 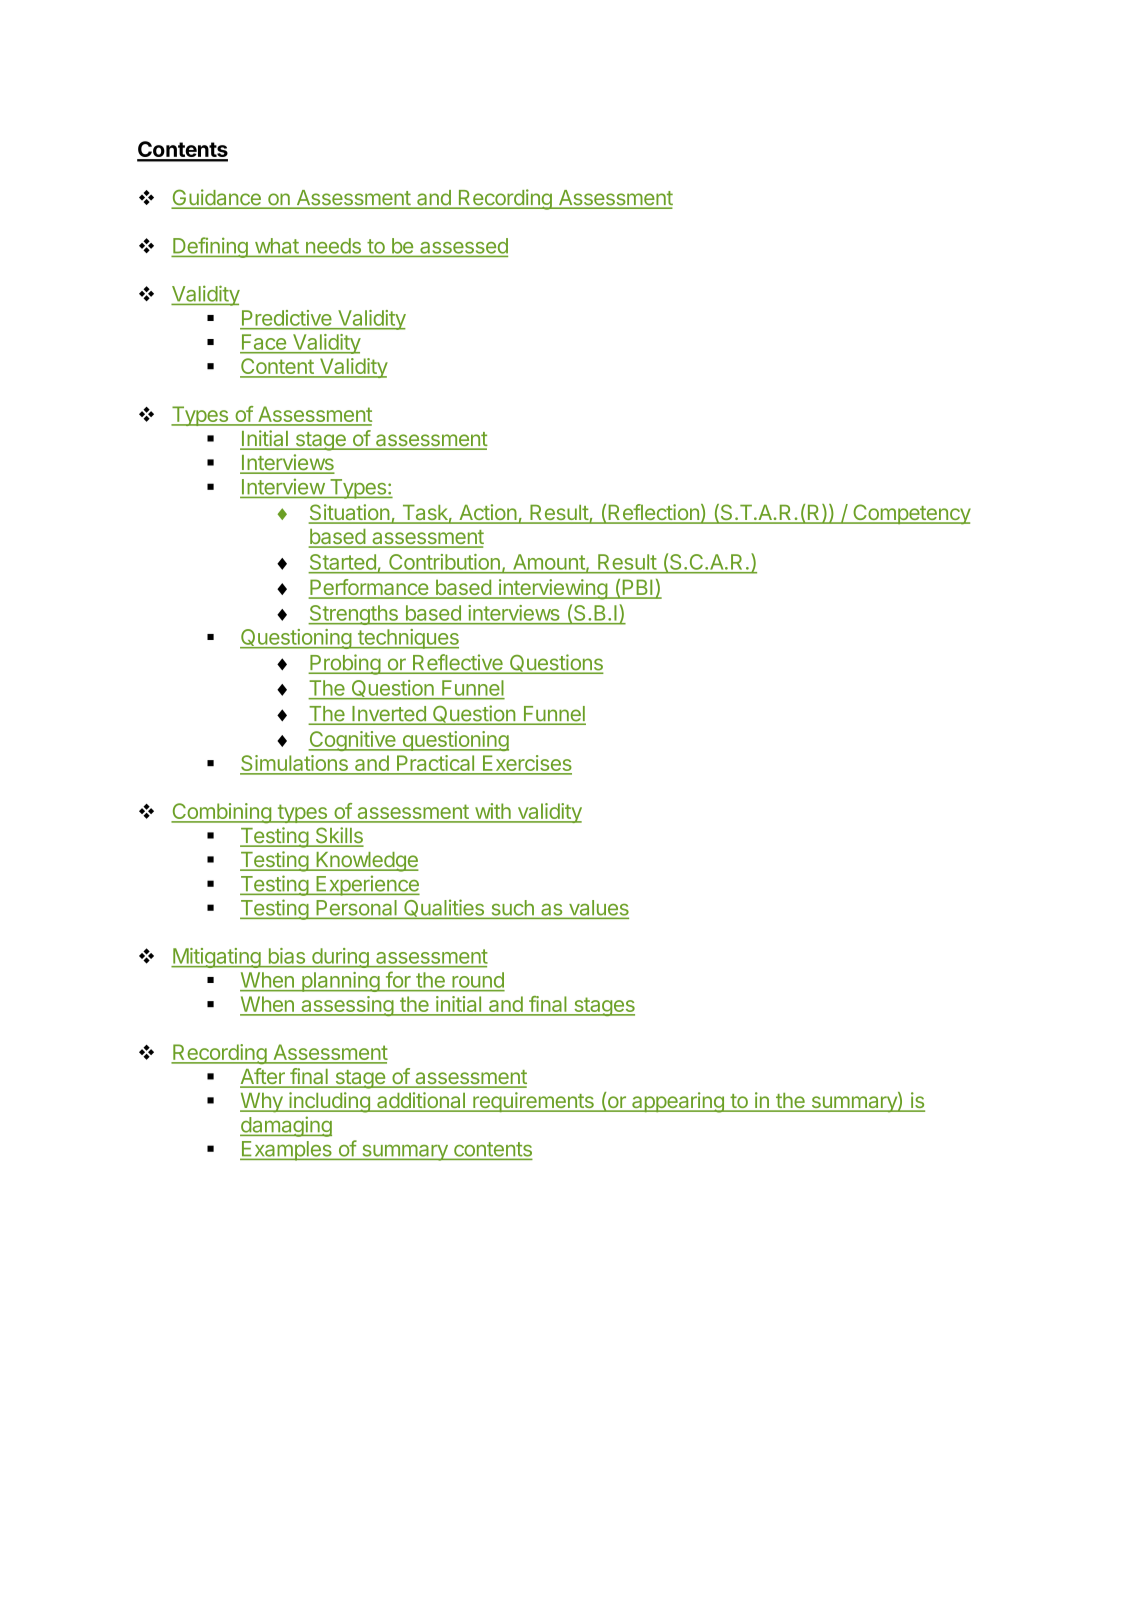 What do you see at coordinates (458, 663) in the document?
I see `Reflective` at bounding box center [458, 663].
